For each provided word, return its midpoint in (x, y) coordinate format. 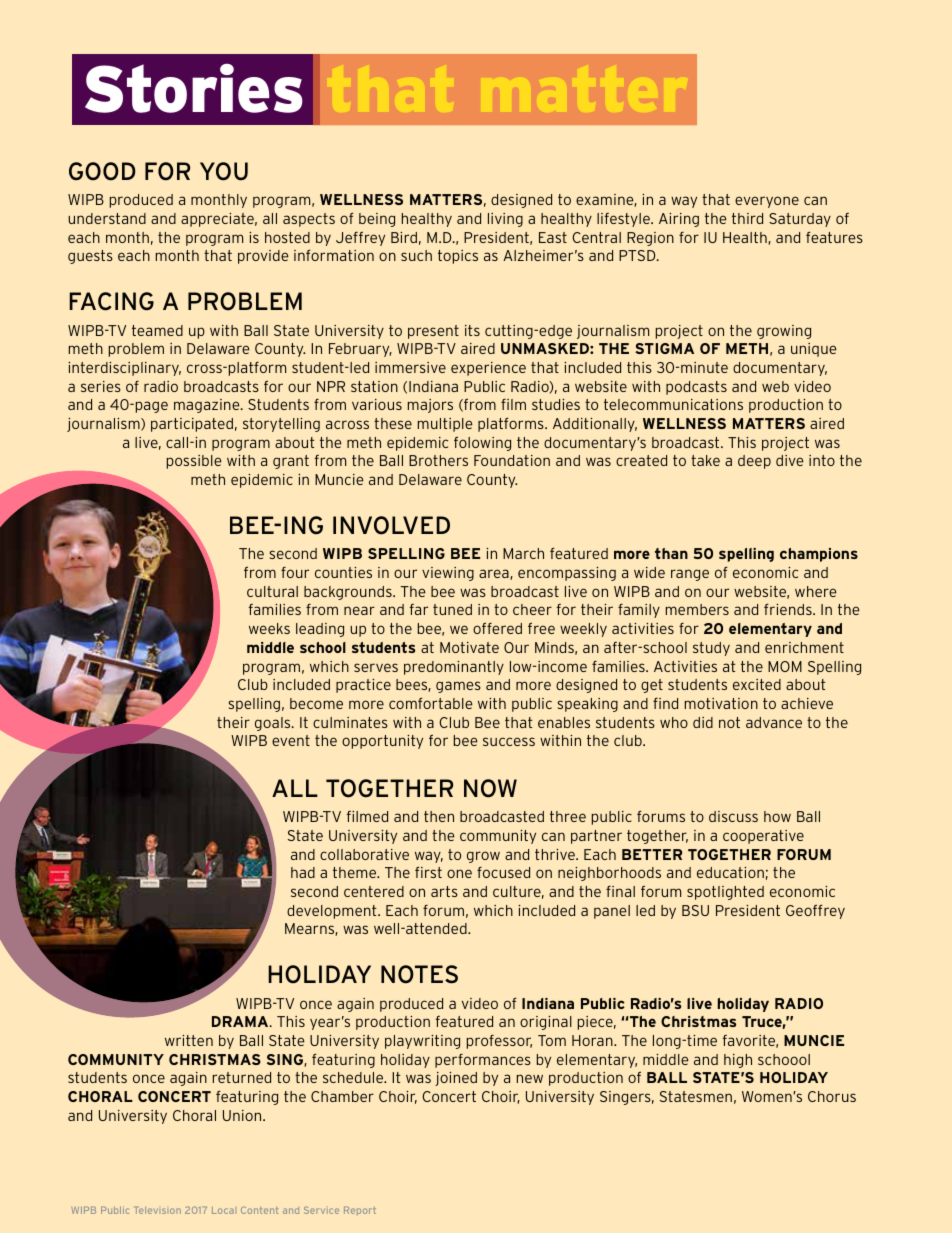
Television (158, 1210)
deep (754, 462)
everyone (767, 202)
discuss (733, 816)
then (439, 816)
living (505, 220)
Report (360, 1211)
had (303, 872)
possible (194, 462)
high (738, 1061)
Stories (194, 88)
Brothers (438, 460)
